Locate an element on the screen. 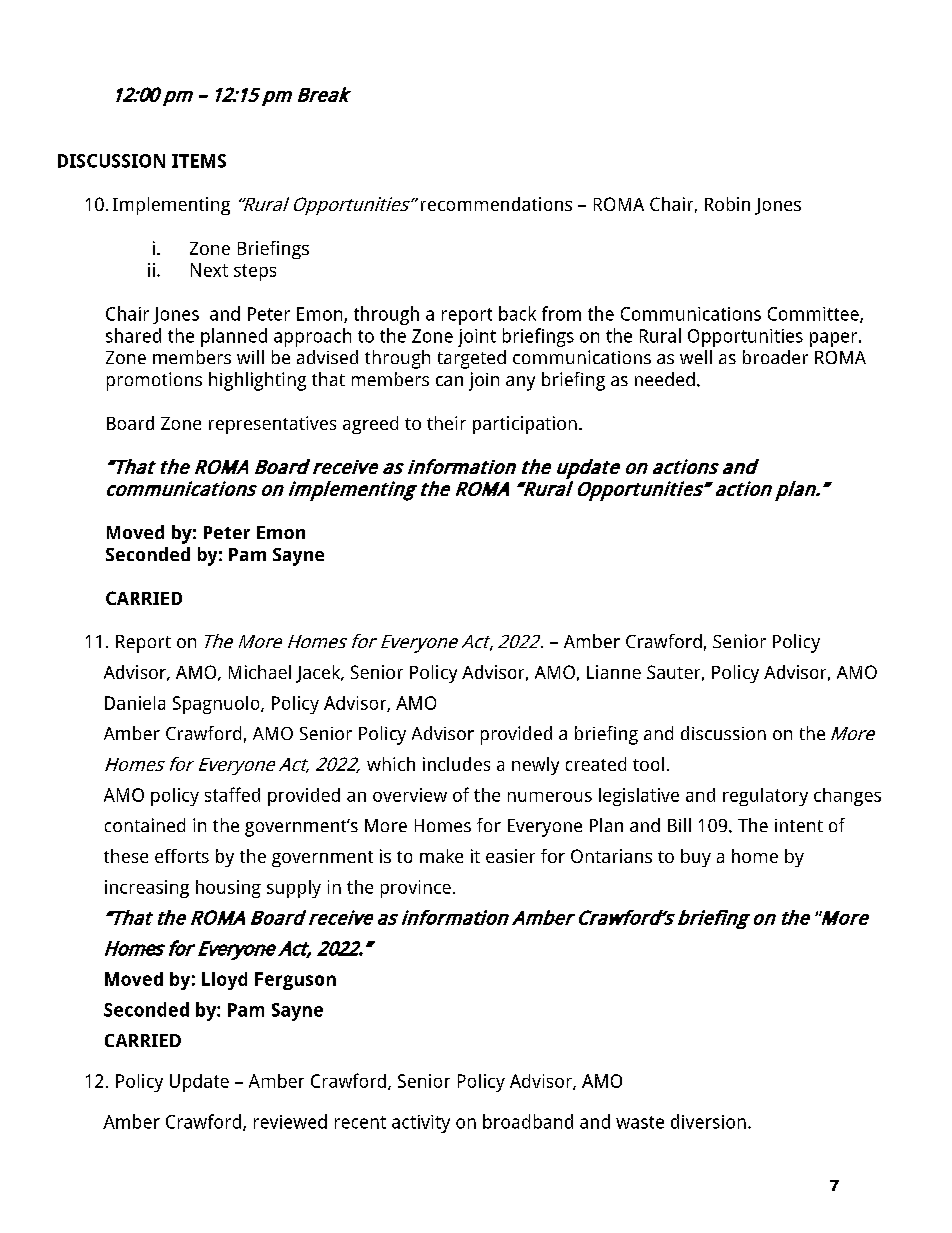 The width and height of the screenshot is (952, 1233). ITEMS is located at coordinates (199, 161).
